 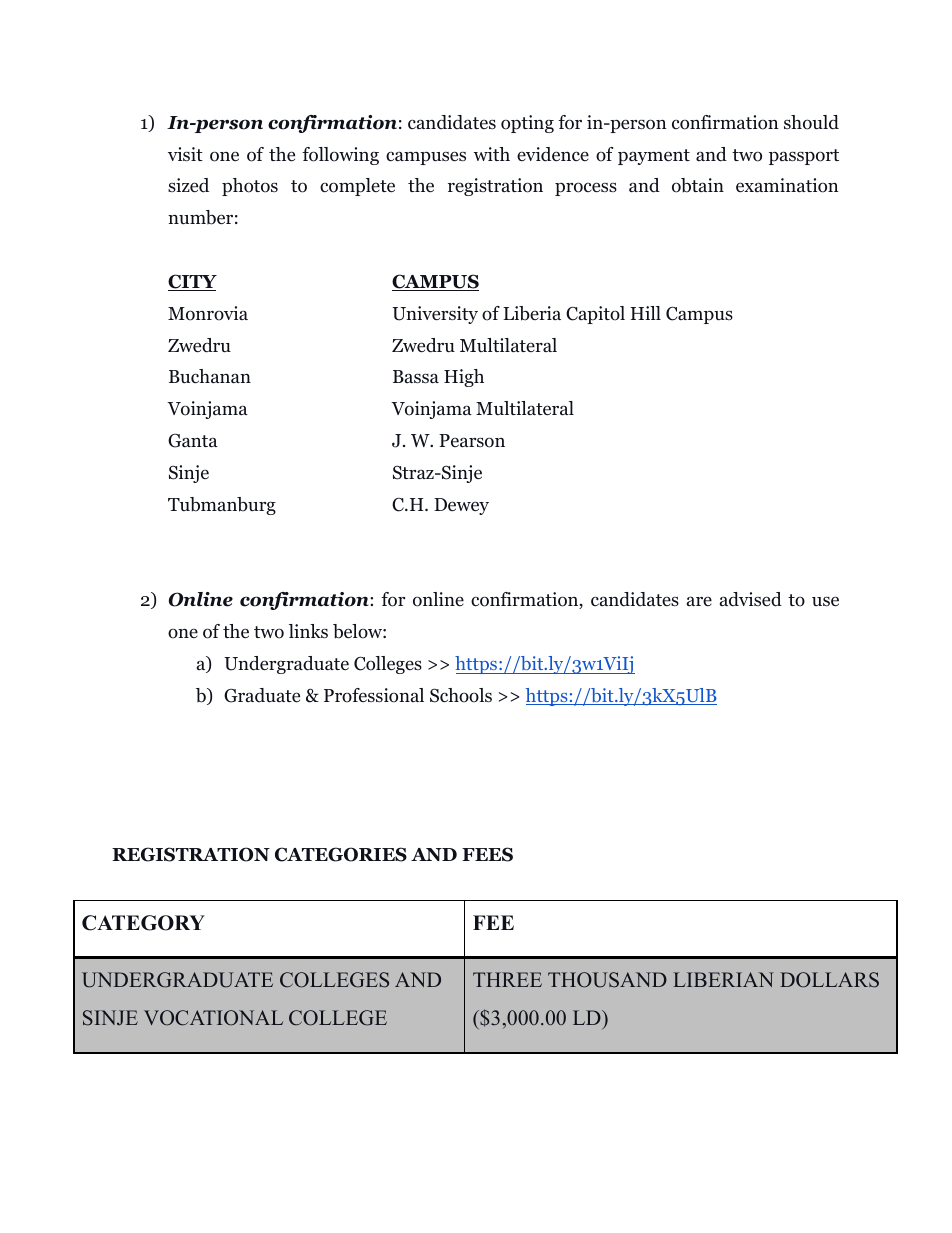 What do you see at coordinates (507, 979) in the screenshot?
I see `THREE` at bounding box center [507, 979].
